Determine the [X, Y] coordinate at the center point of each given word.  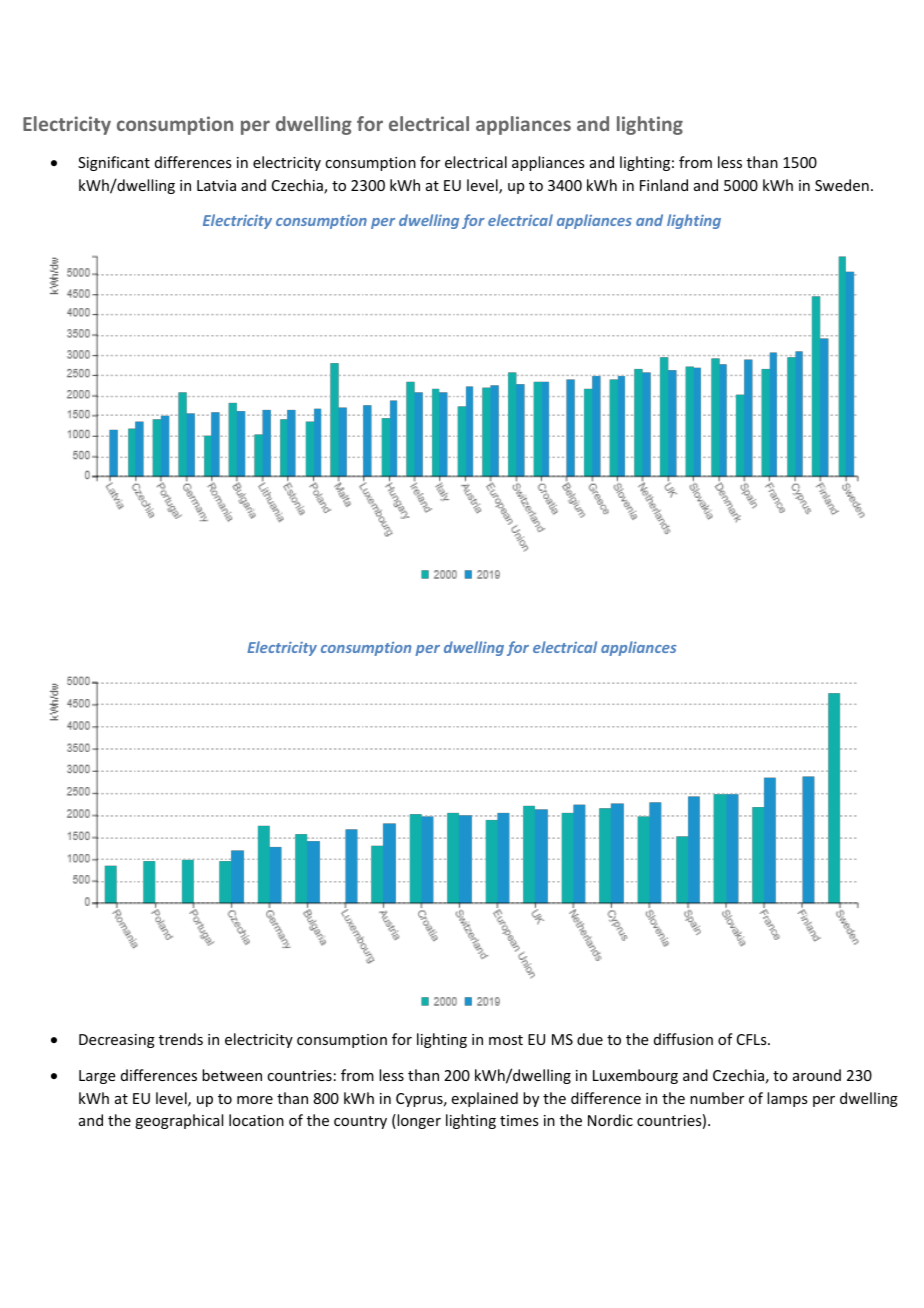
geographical [179, 1121]
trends [181, 1039]
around [817, 1075]
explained [484, 1099]
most [506, 1040]
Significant [114, 163]
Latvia [216, 185]
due [590, 1039]
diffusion [683, 1039]
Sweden [842, 185]
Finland [664, 185]
